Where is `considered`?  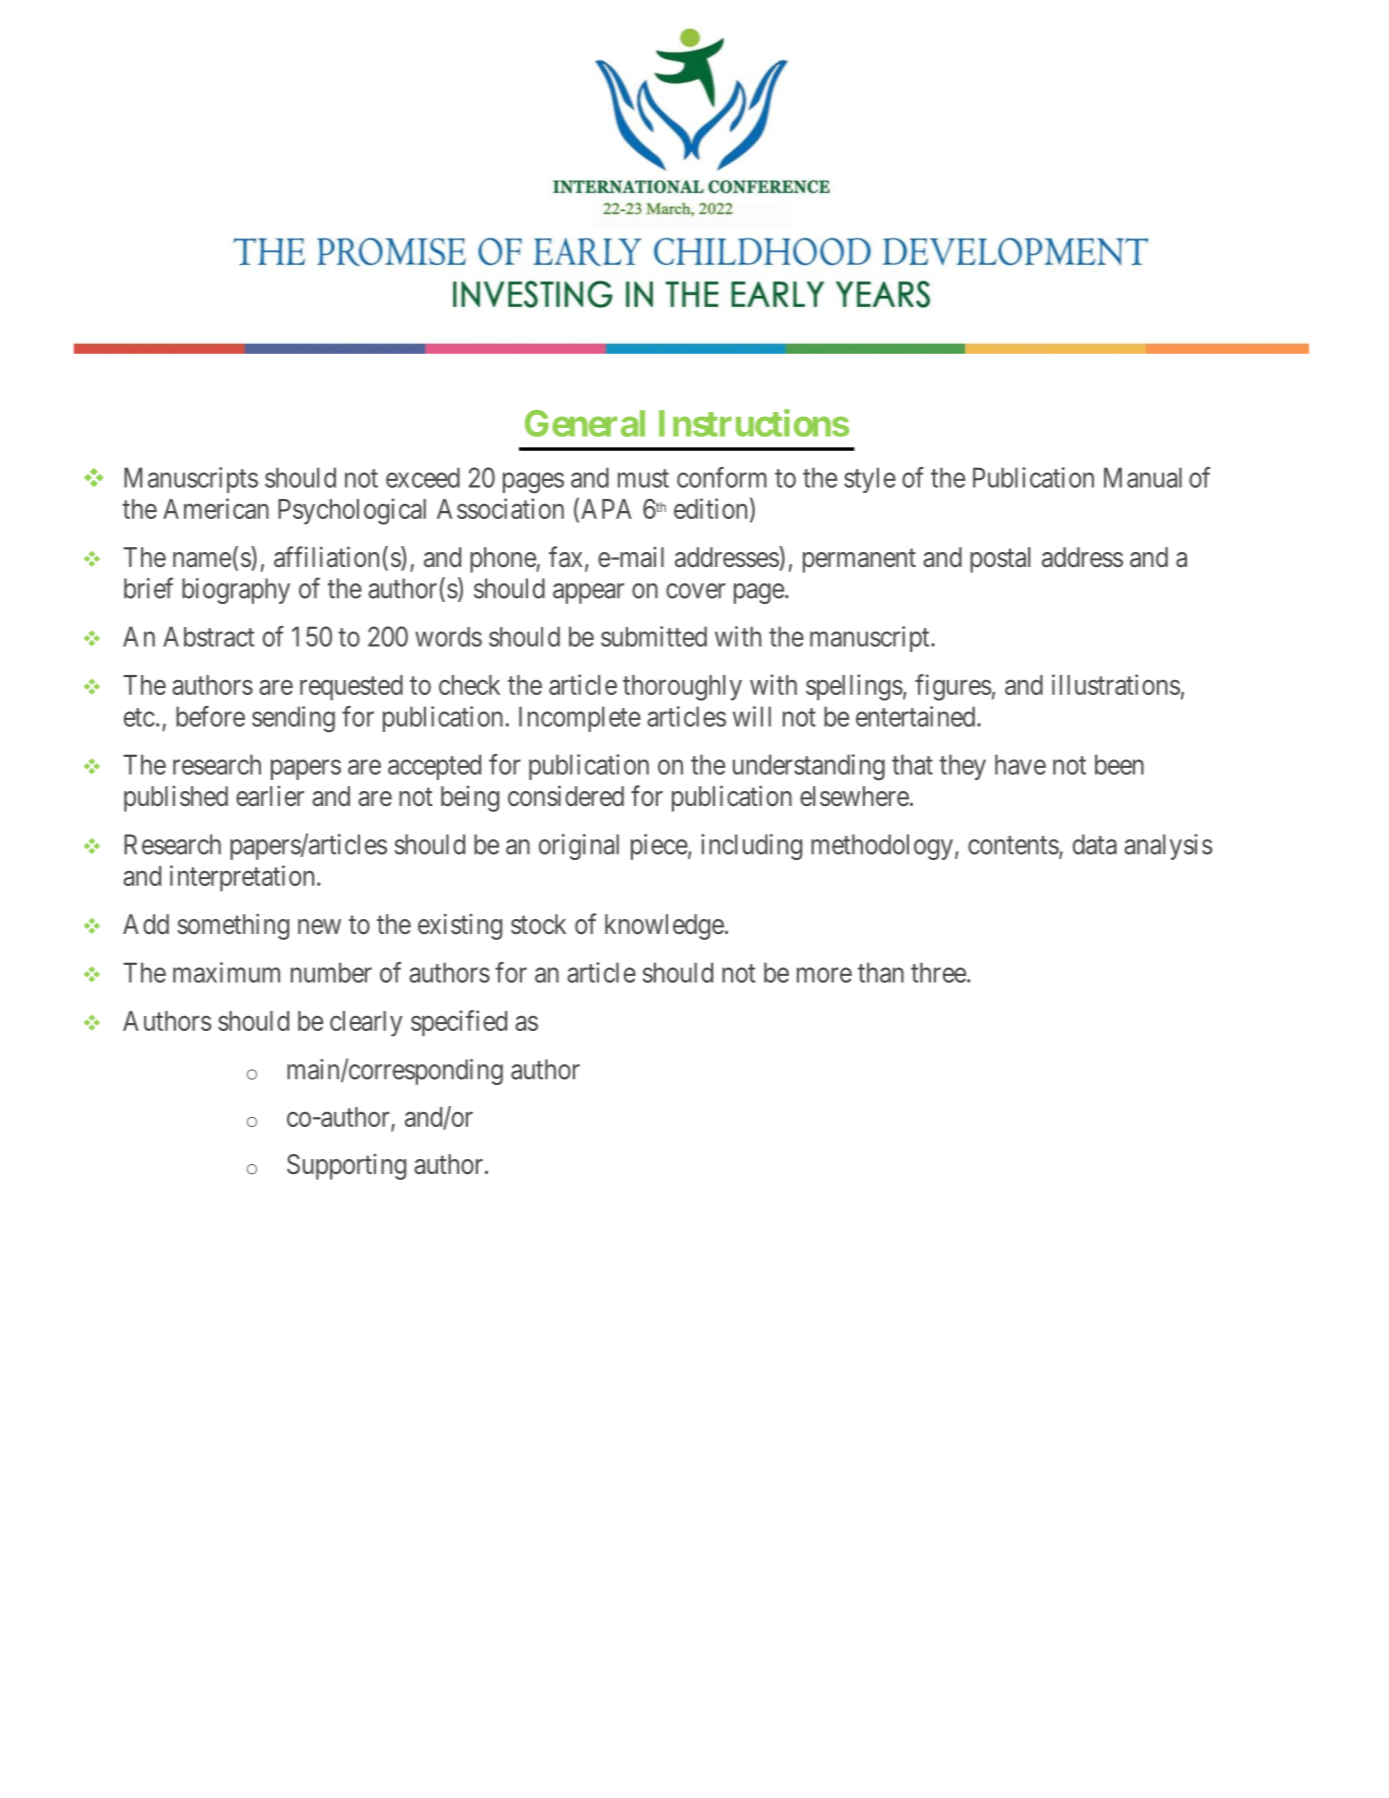 considered is located at coordinates (566, 796).
